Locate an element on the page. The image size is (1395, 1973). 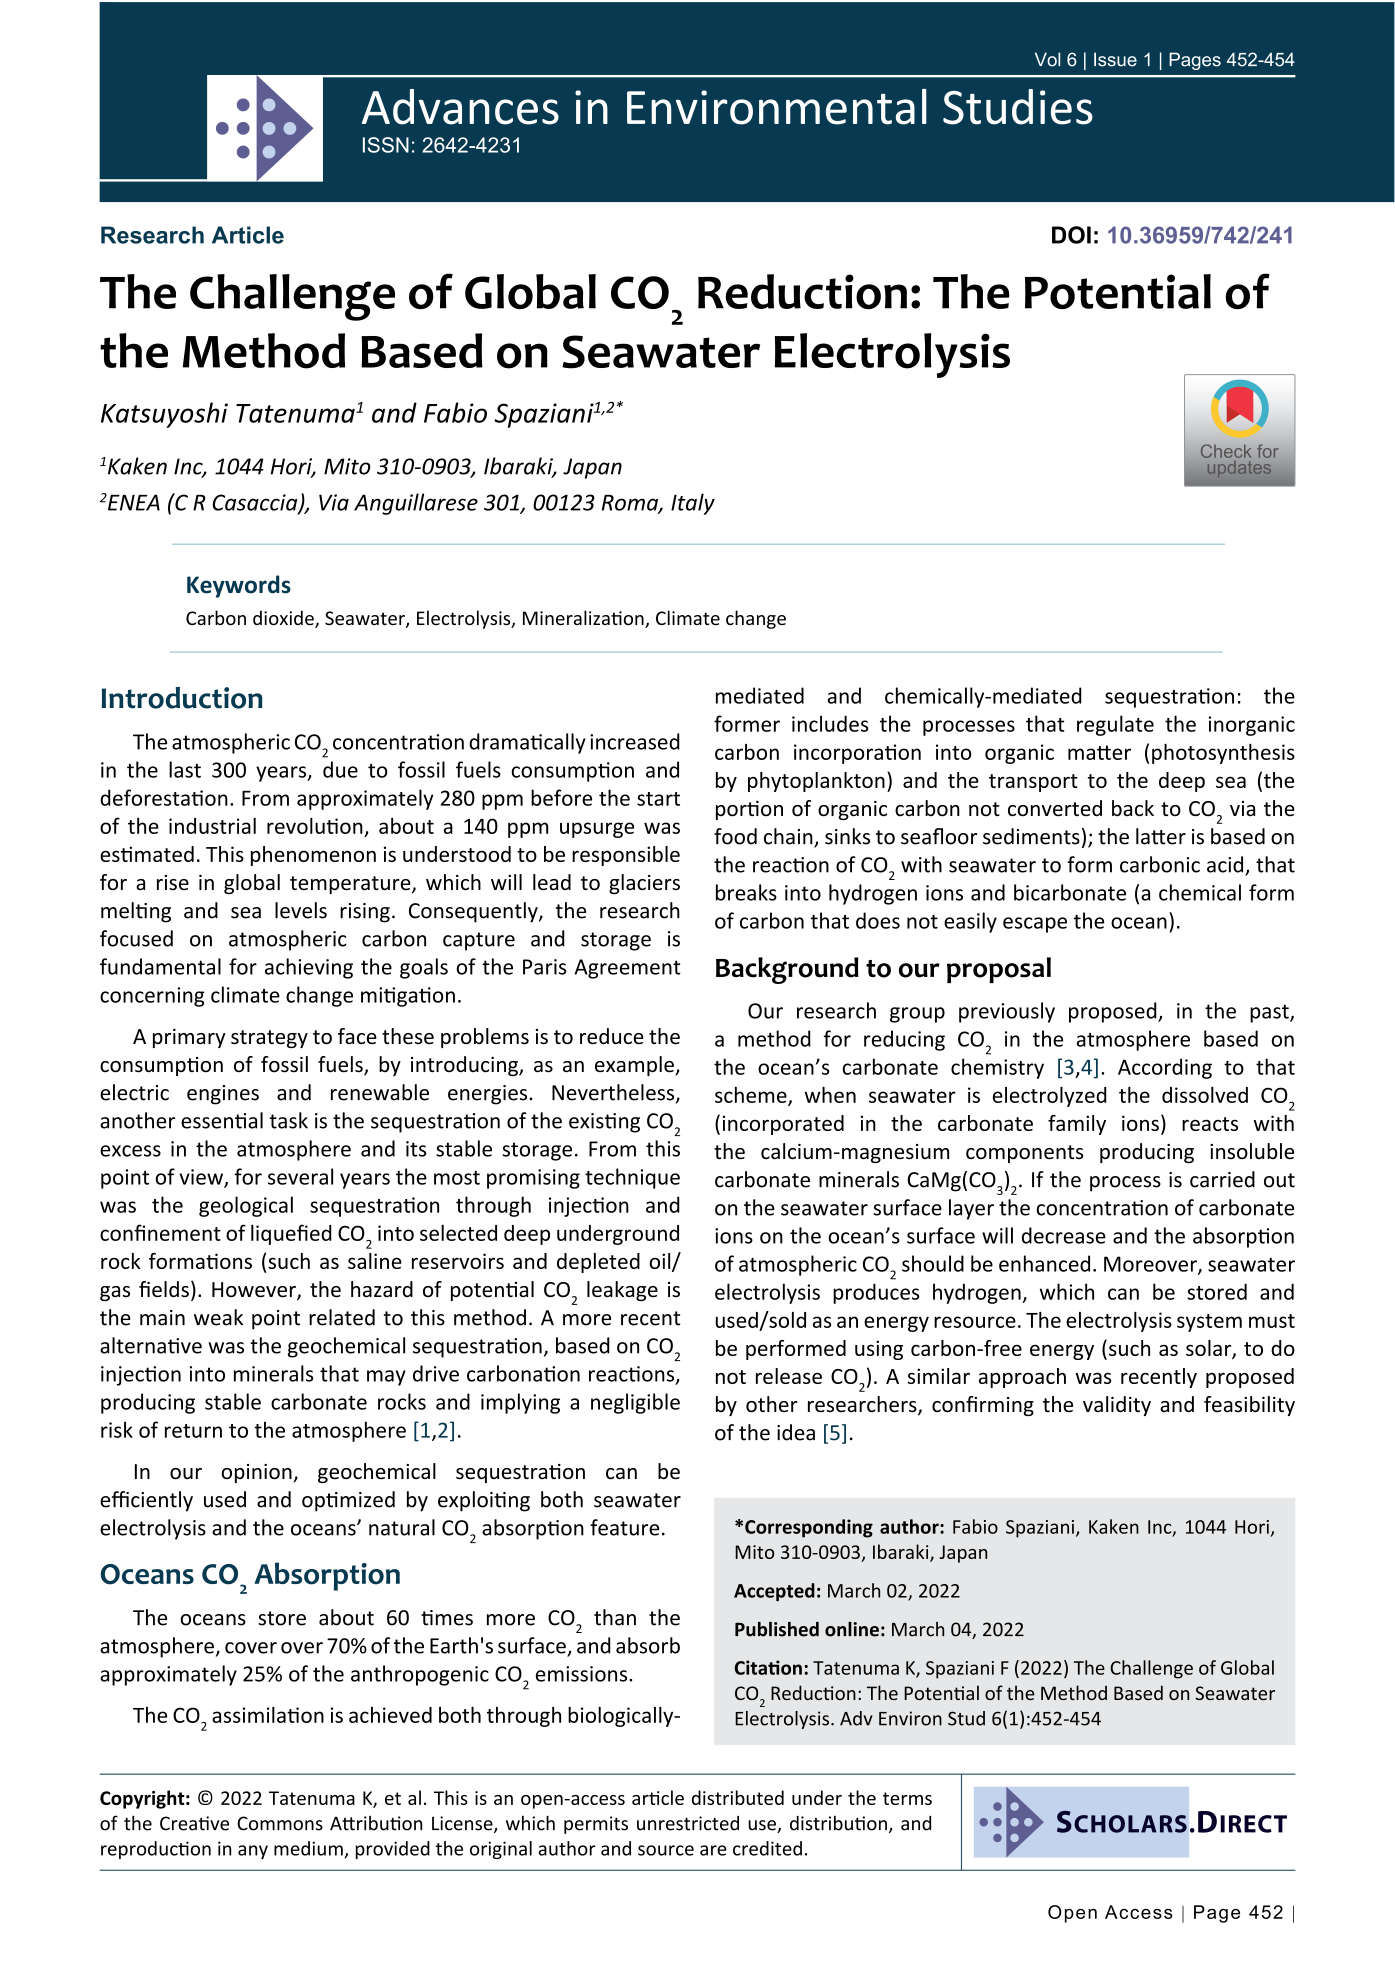
reduce is located at coordinates (612, 1036).
